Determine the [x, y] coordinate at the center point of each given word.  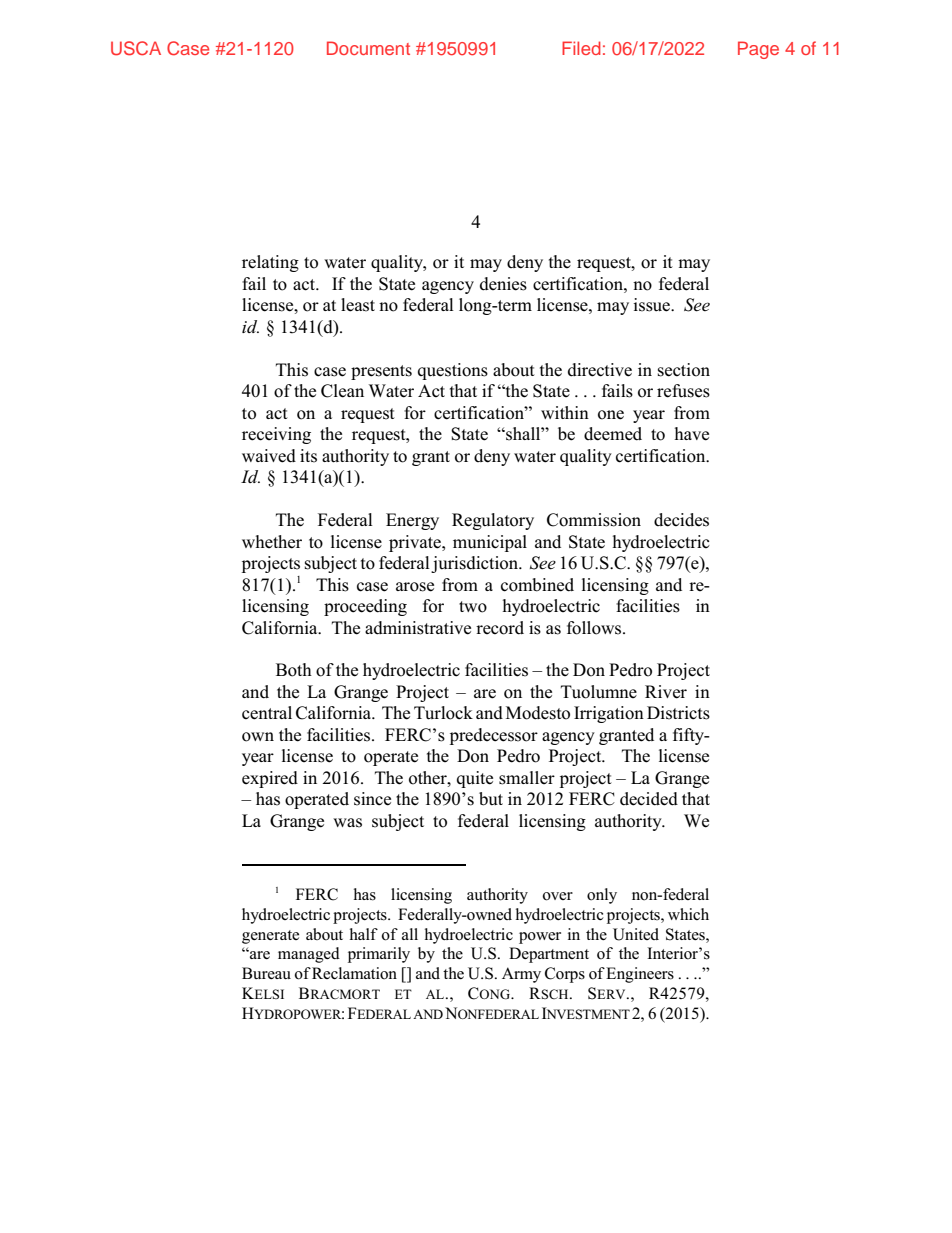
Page [758, 50]
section [684, 370]
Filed [581, 48]
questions [453, 371]
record [500, 628]
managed [309, 955]
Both [294, 670]
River [666, 692]
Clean [342, 391]
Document [368, 48]
